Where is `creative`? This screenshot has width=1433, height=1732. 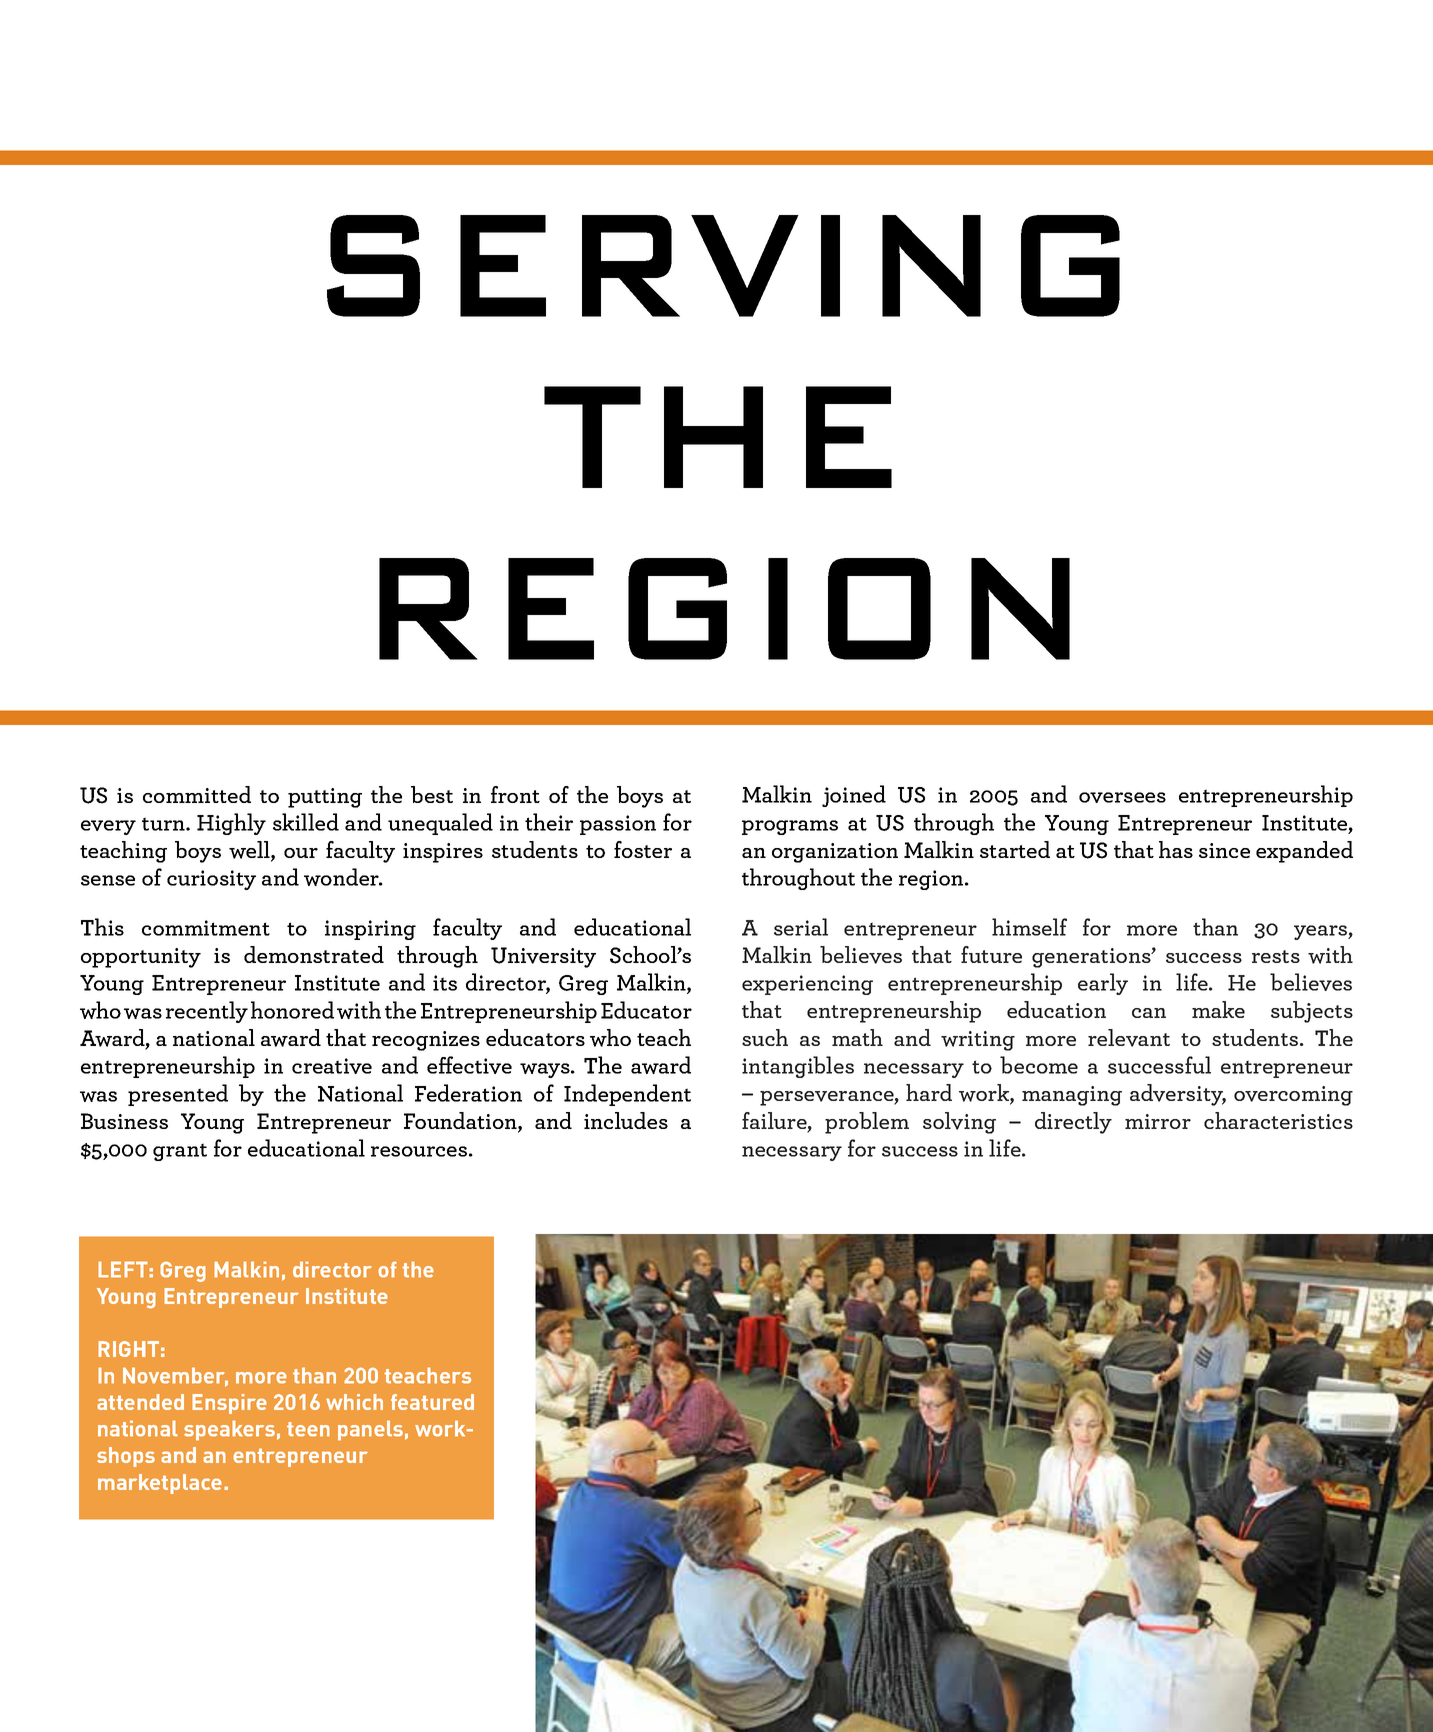 creative is located at coordinates (332, 1066).
